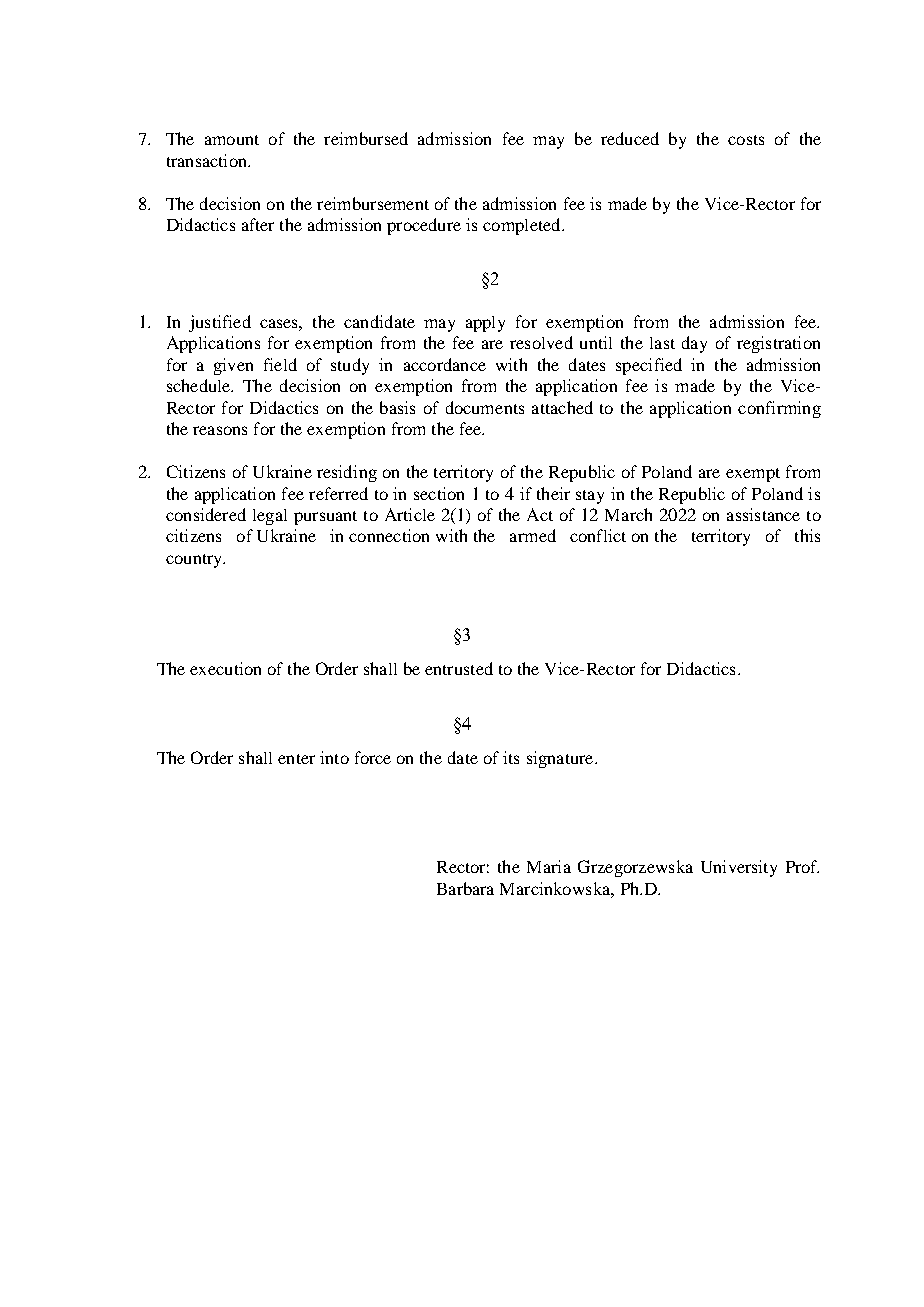  I want to click on signature, so click(561, 759).
